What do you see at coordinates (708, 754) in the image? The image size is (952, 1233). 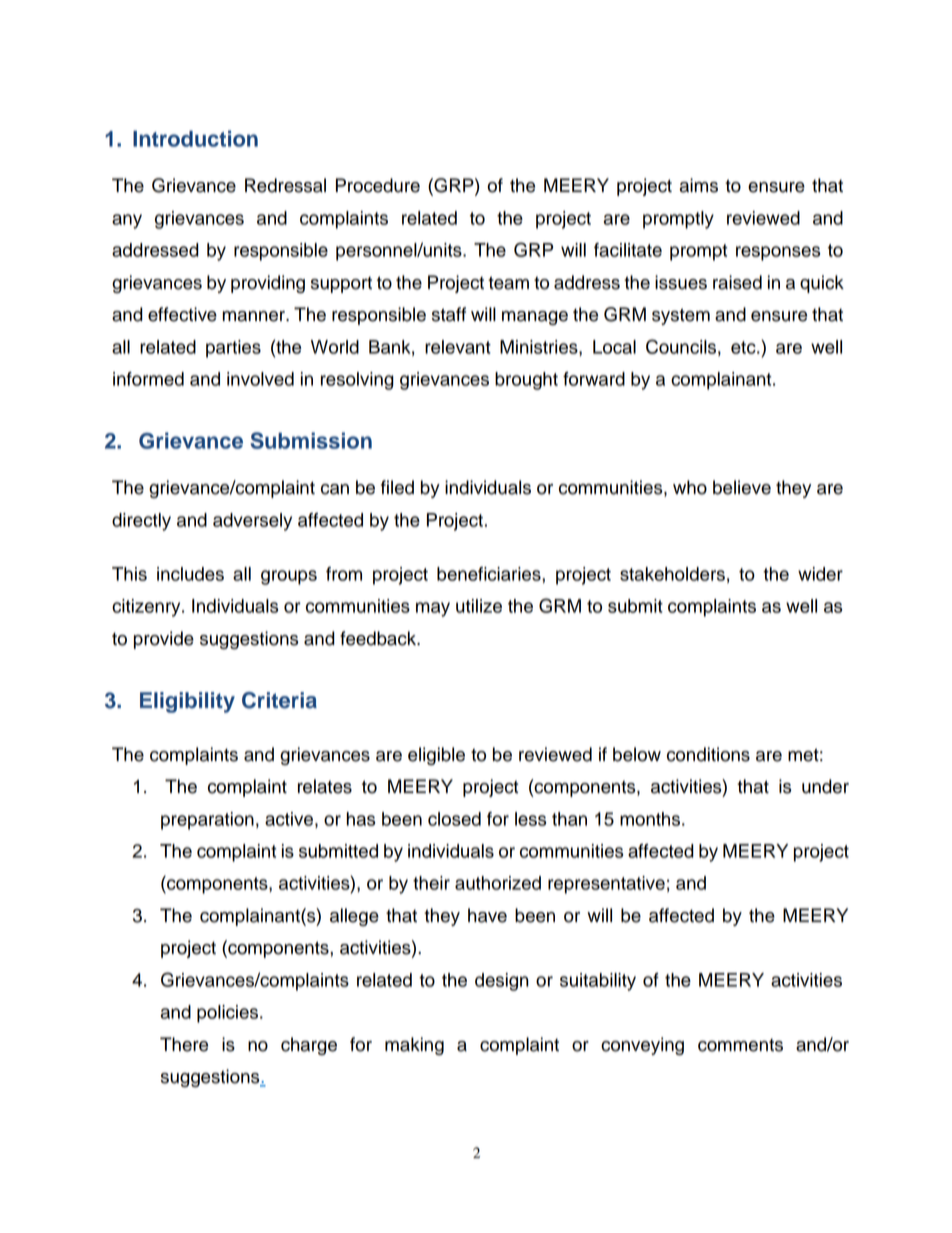 I see `conditions` at bounding box center [708, 754].
